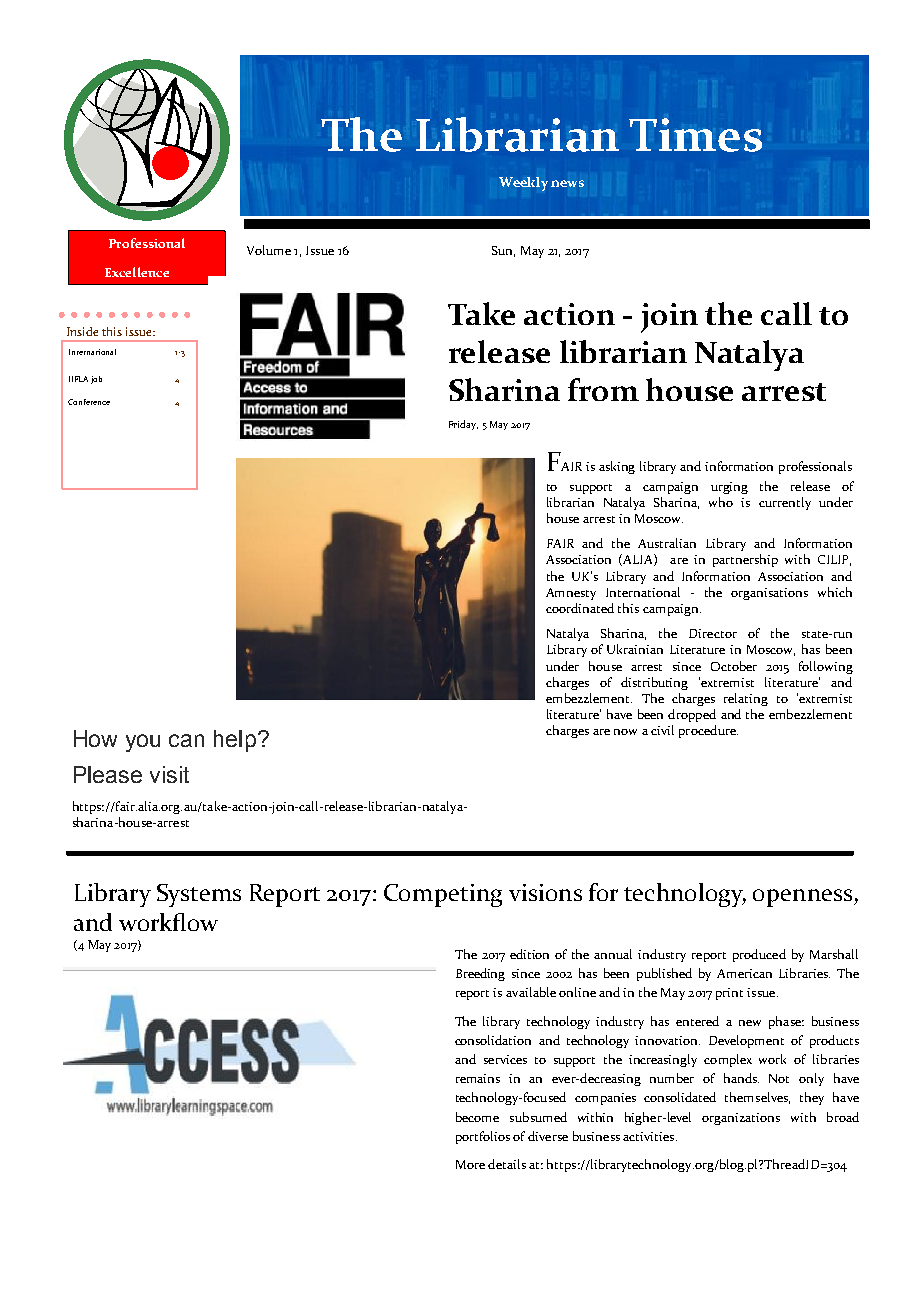 The height and width of the page is (1308, 924). I want to click on Systems, so click(199, 895).
